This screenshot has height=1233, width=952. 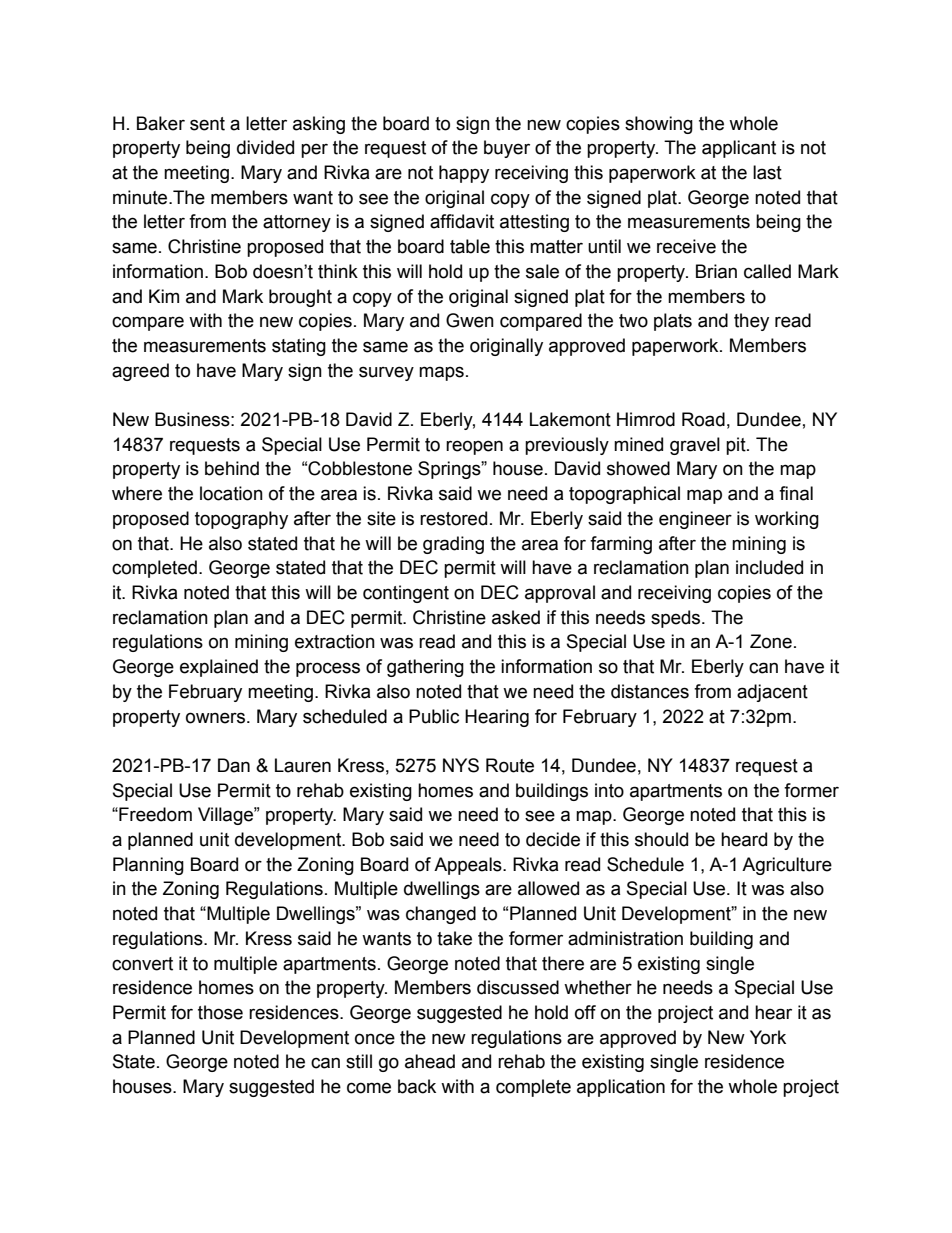 I want to click on happy, so click(x=464, y=174).
